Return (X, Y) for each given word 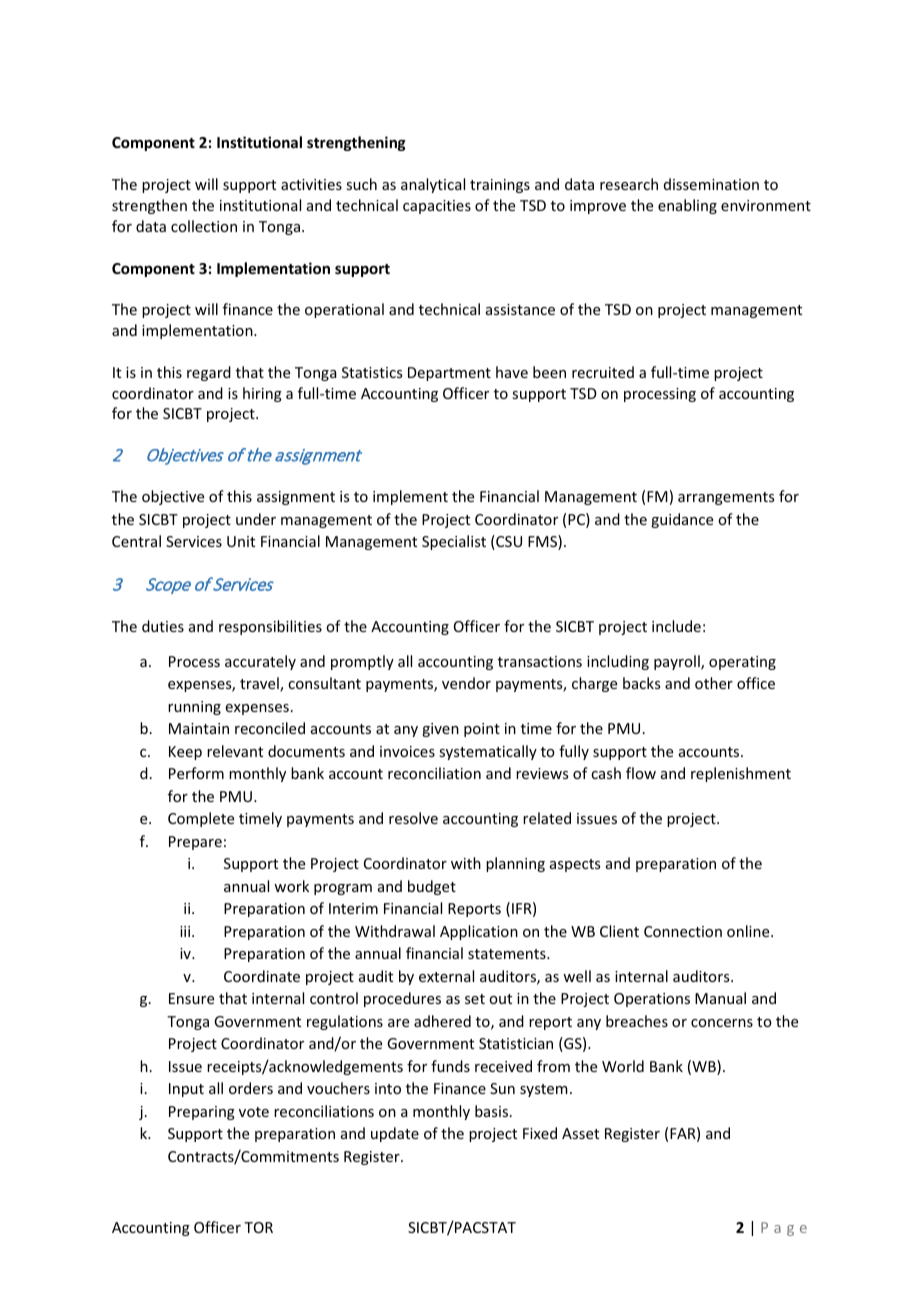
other (714, 683)
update (395, 1134)
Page (784, 1229)
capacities (437, 207)
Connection (683, 931)
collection (204, 226)
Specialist (454, 542)
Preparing (202, 1113)
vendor (466, 683)
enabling (687, 206)
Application (479, 932)
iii (186, 931)
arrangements (726, 498)
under (256, 519)
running (194, 708)
